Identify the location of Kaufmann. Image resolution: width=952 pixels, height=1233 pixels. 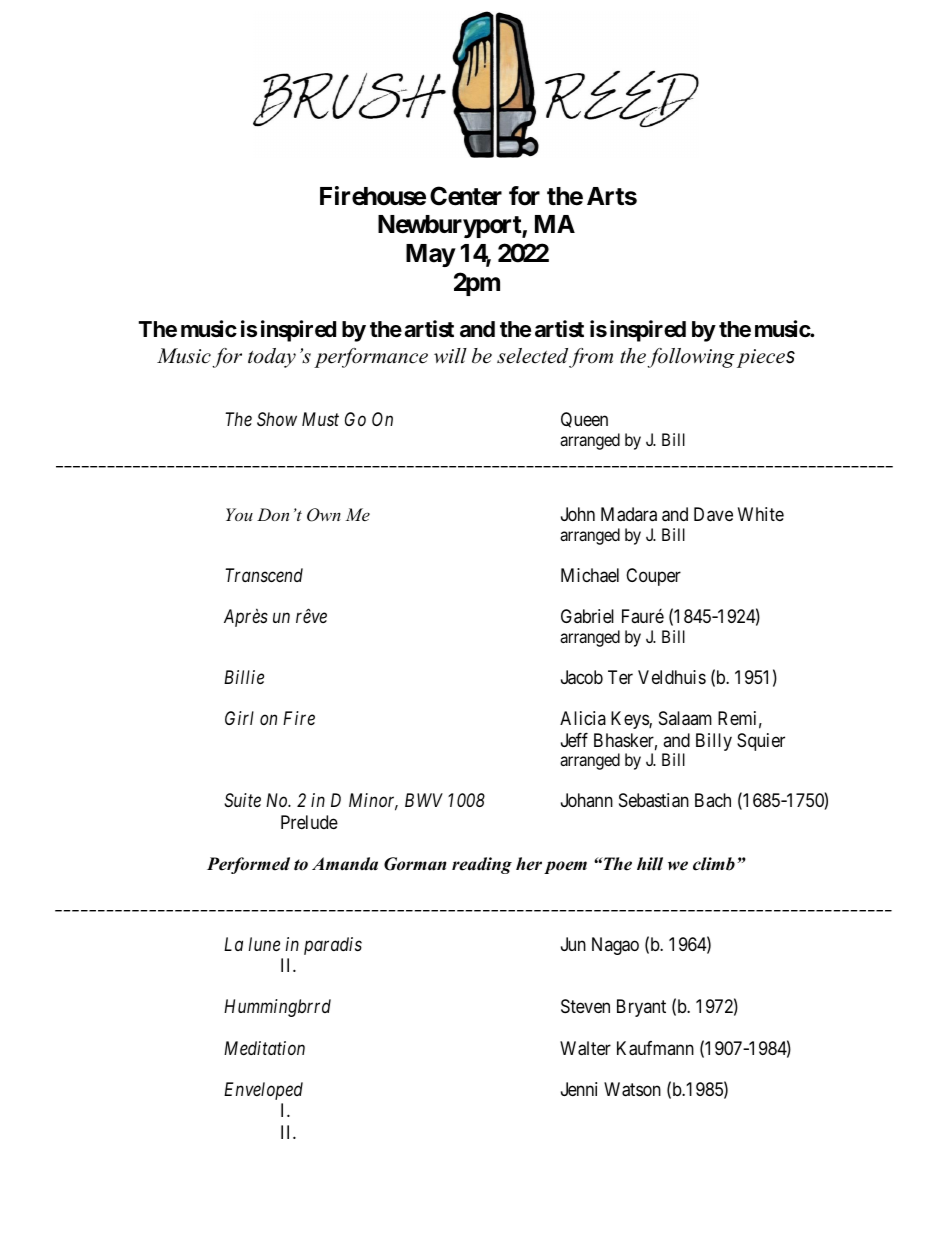
(655, 1048).
